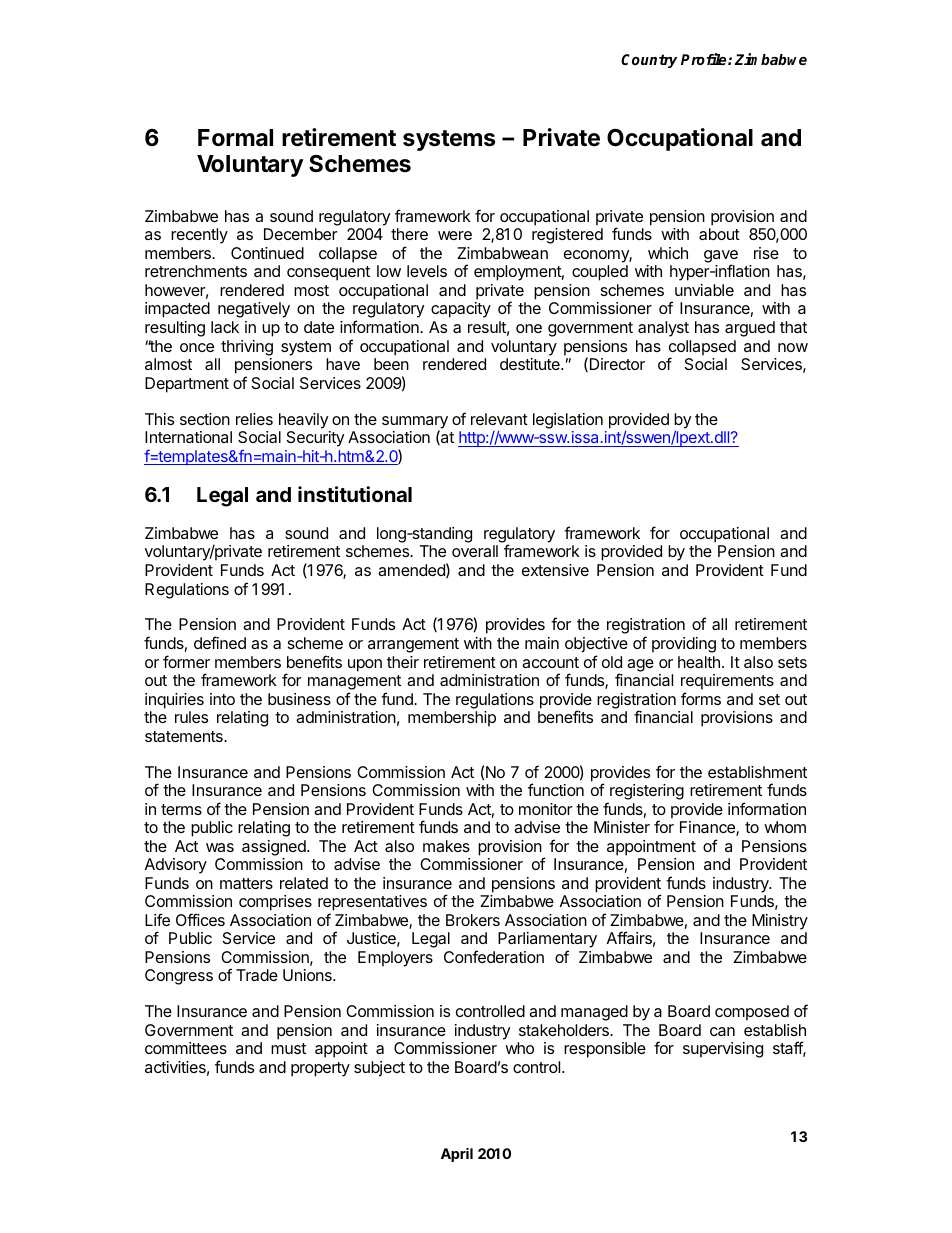  I want to click on Formal, so click(235, 138).
